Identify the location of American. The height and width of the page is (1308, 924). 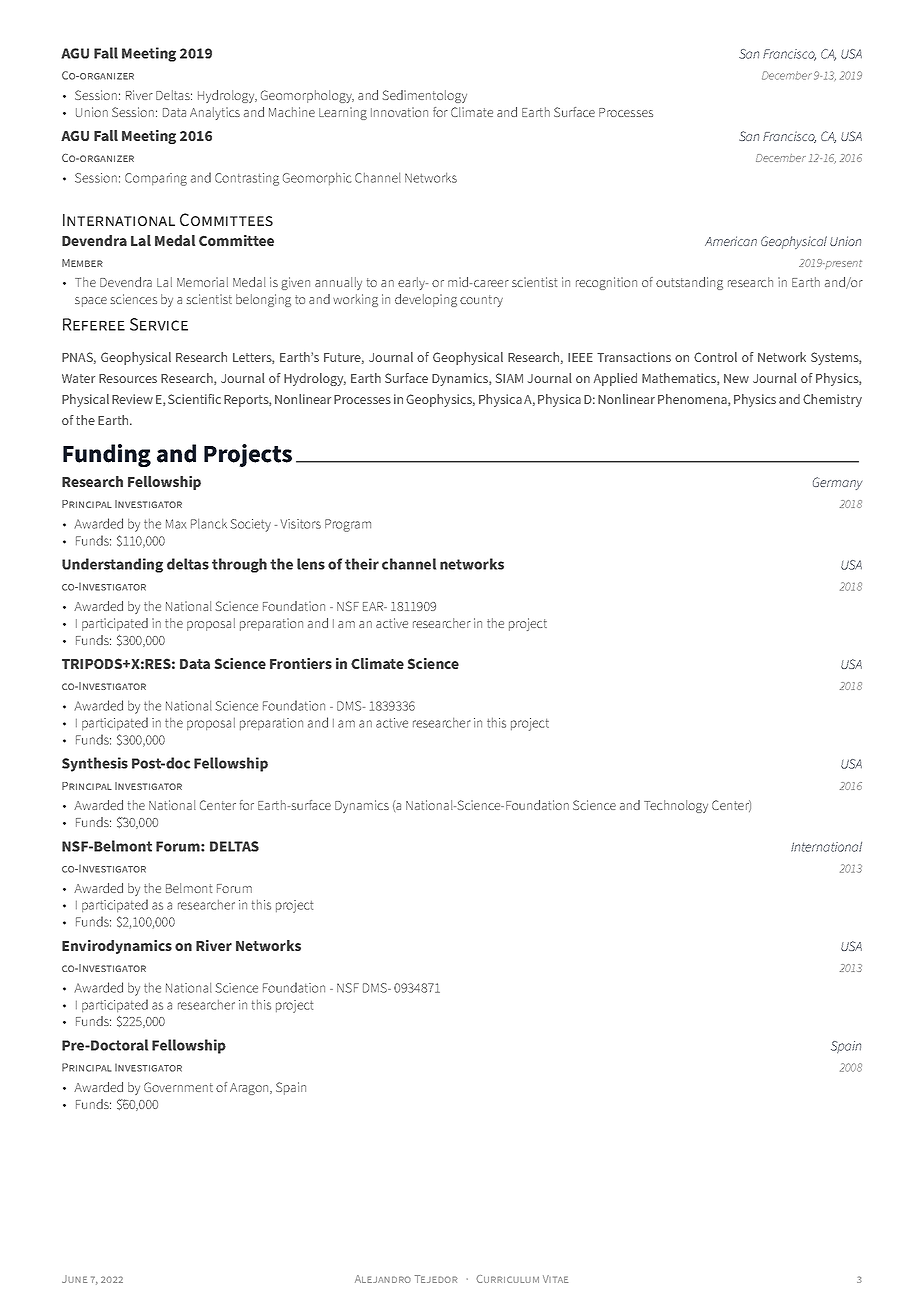
(731, 241).
